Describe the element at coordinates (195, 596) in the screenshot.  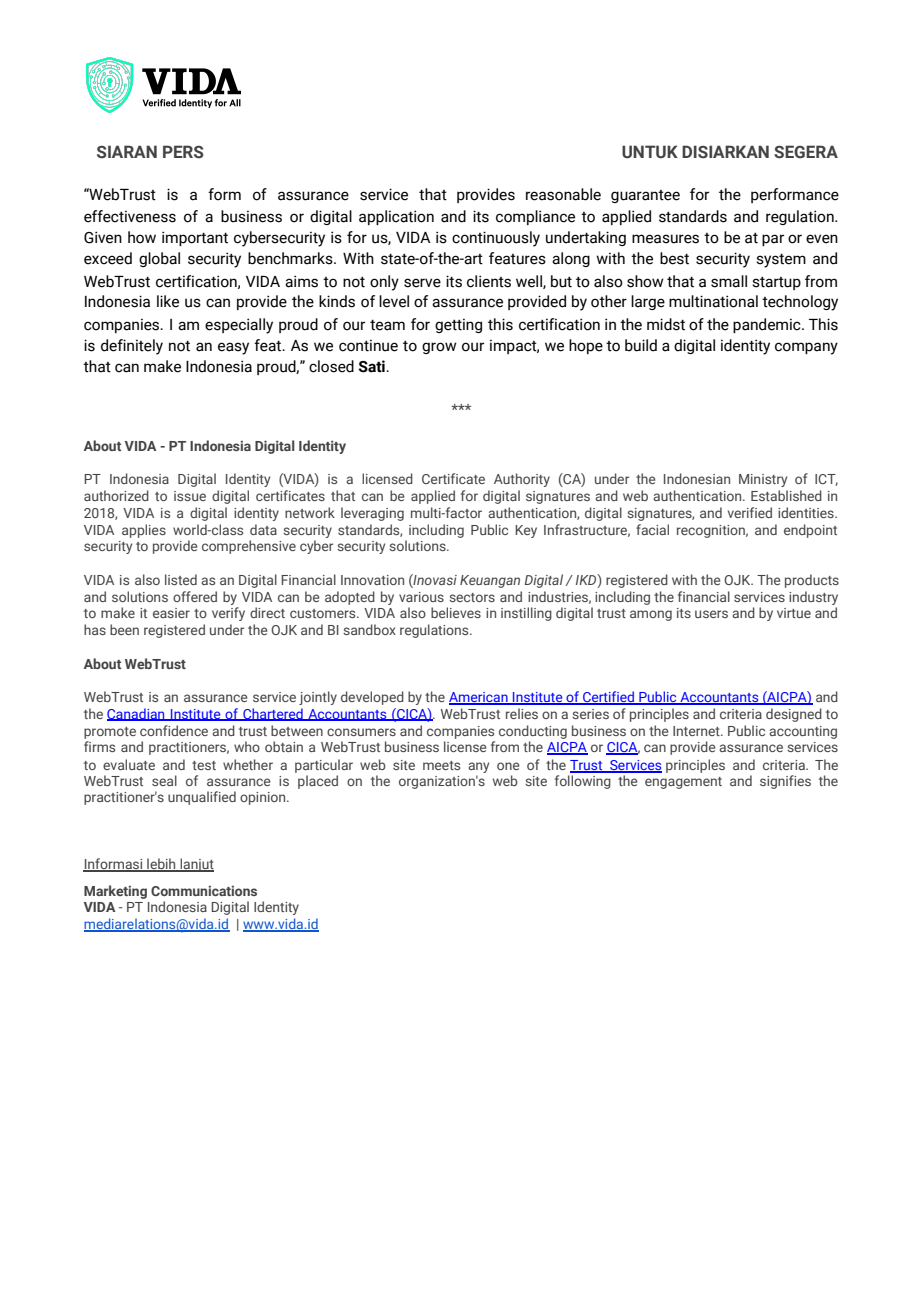
I see `offered` at that location.
